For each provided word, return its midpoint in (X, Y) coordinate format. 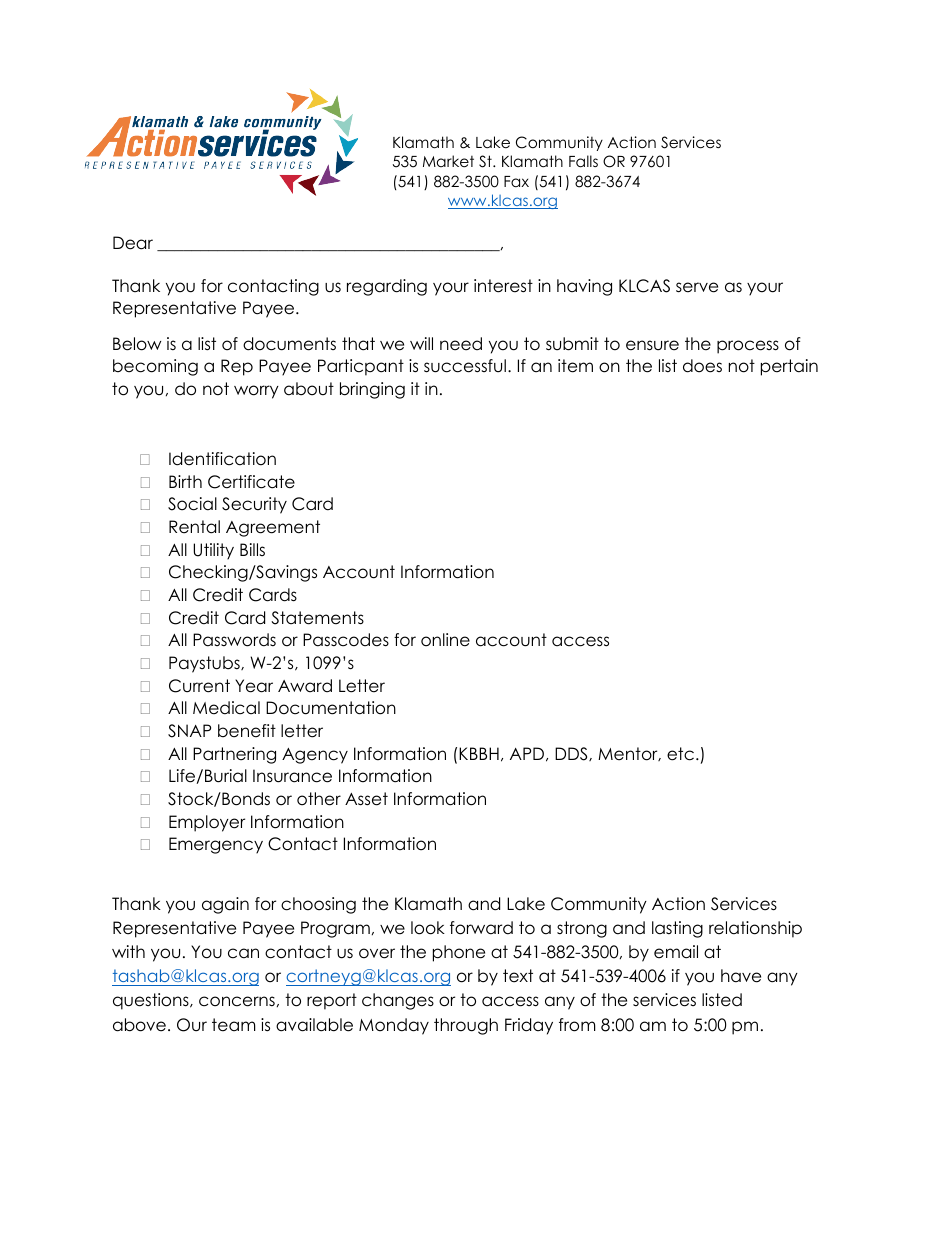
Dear (133, 243)
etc (680, 754)
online (445, 640)
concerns (237, 1001)
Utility (213, 551)
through (466, 1026)
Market (448, 161)
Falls (583, 161)
